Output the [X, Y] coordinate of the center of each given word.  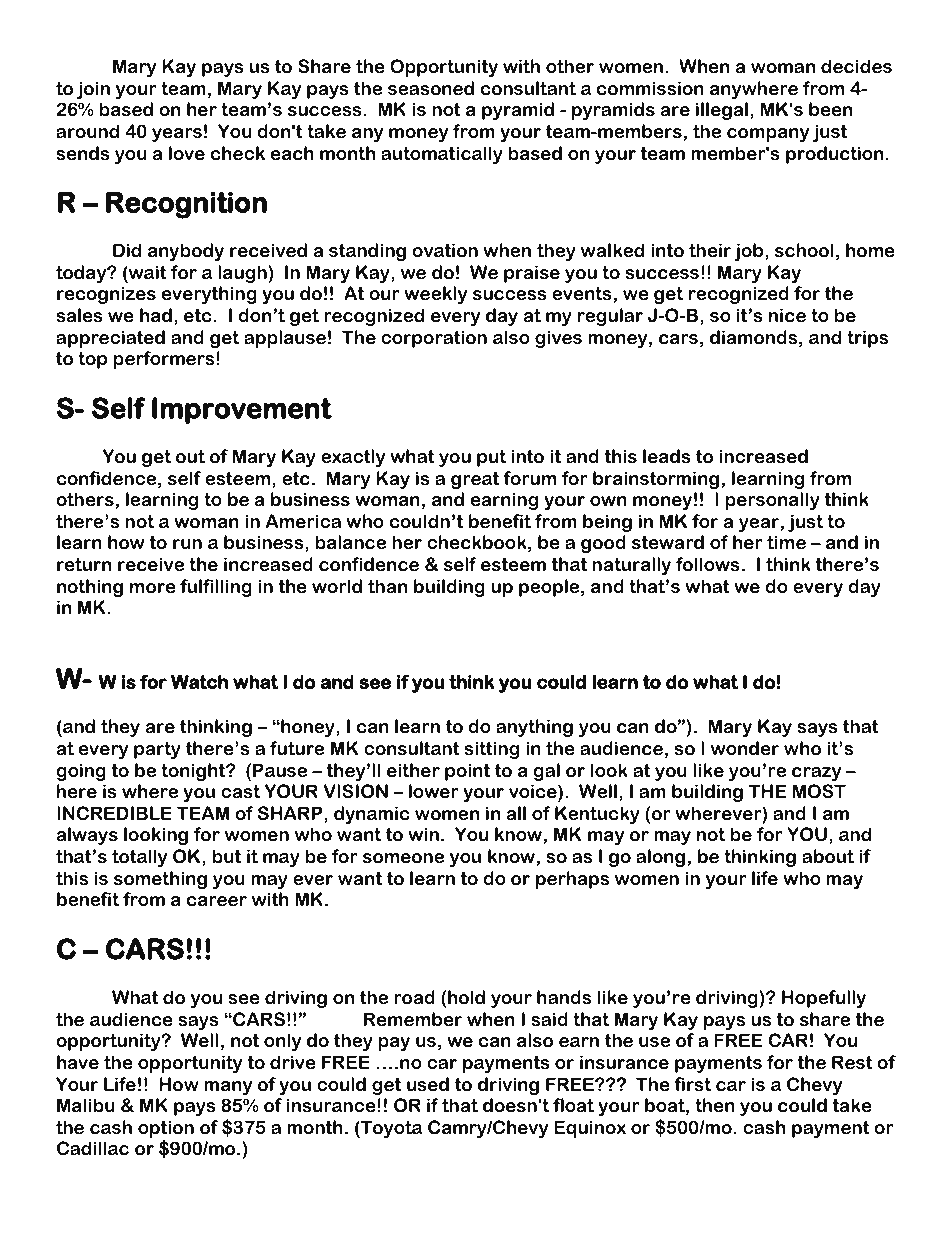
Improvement [242, 411]
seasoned [431, 88]
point [468, 772]
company [768, 135]
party [157, 750]
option [166, 1130]
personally [772, 501]
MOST [819, 791]
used [428, 1084]
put [491, 458]
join [93, 90]
